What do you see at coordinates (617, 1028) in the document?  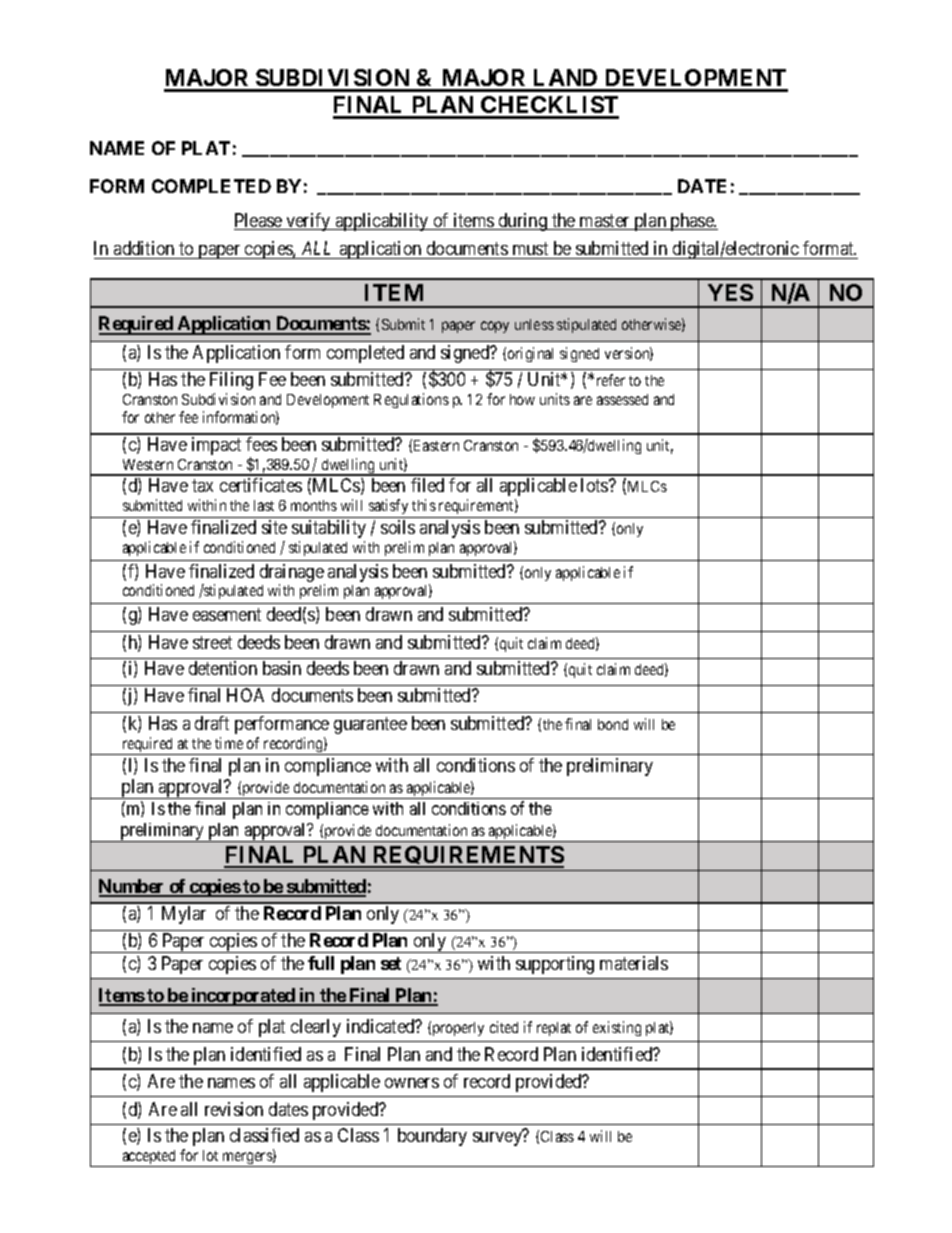 I see `existing` at bounding box center [617, 1028].
